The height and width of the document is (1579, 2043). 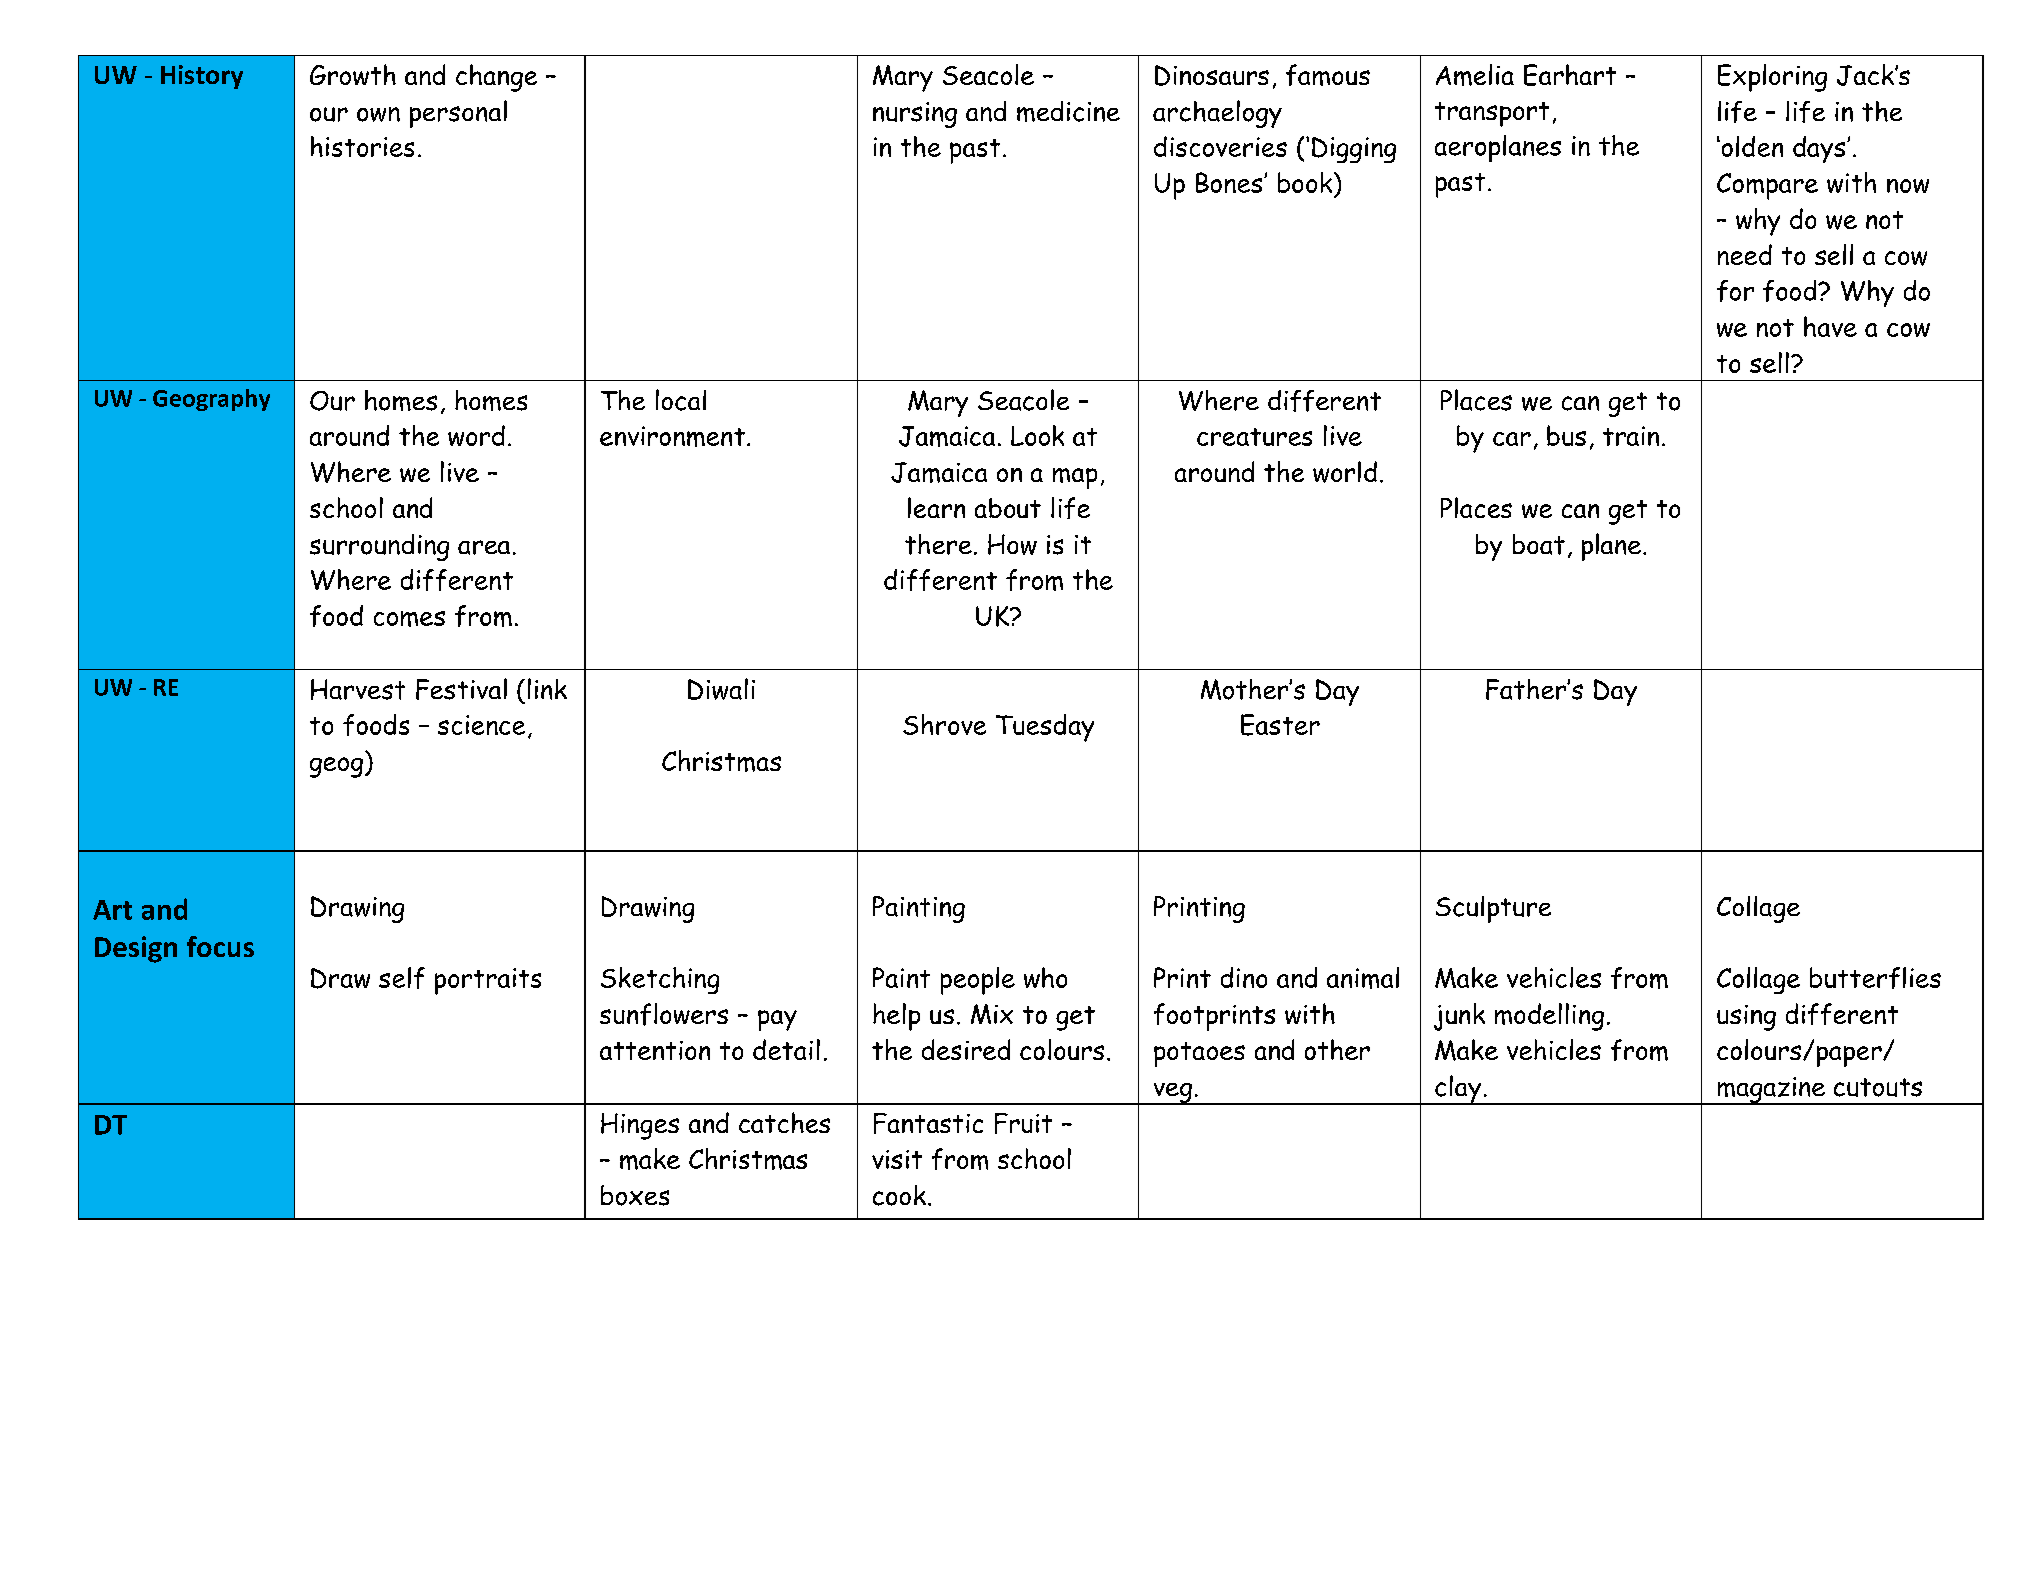 What do you see at coordinates (1771, 1091) in the document?
I see `magazine` at bounding box center [1771, 1091].
